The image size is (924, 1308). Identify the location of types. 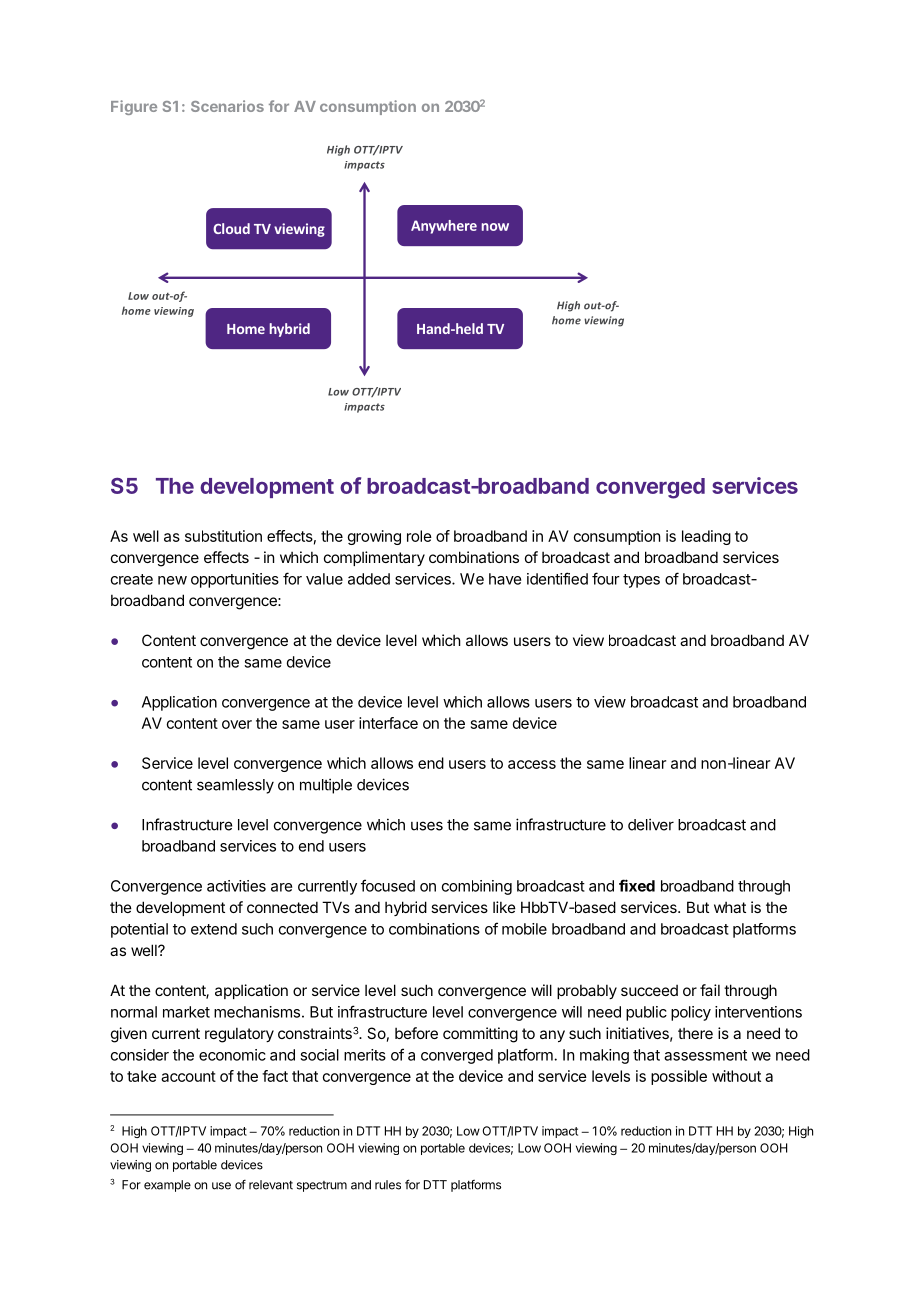
(641, 581).
